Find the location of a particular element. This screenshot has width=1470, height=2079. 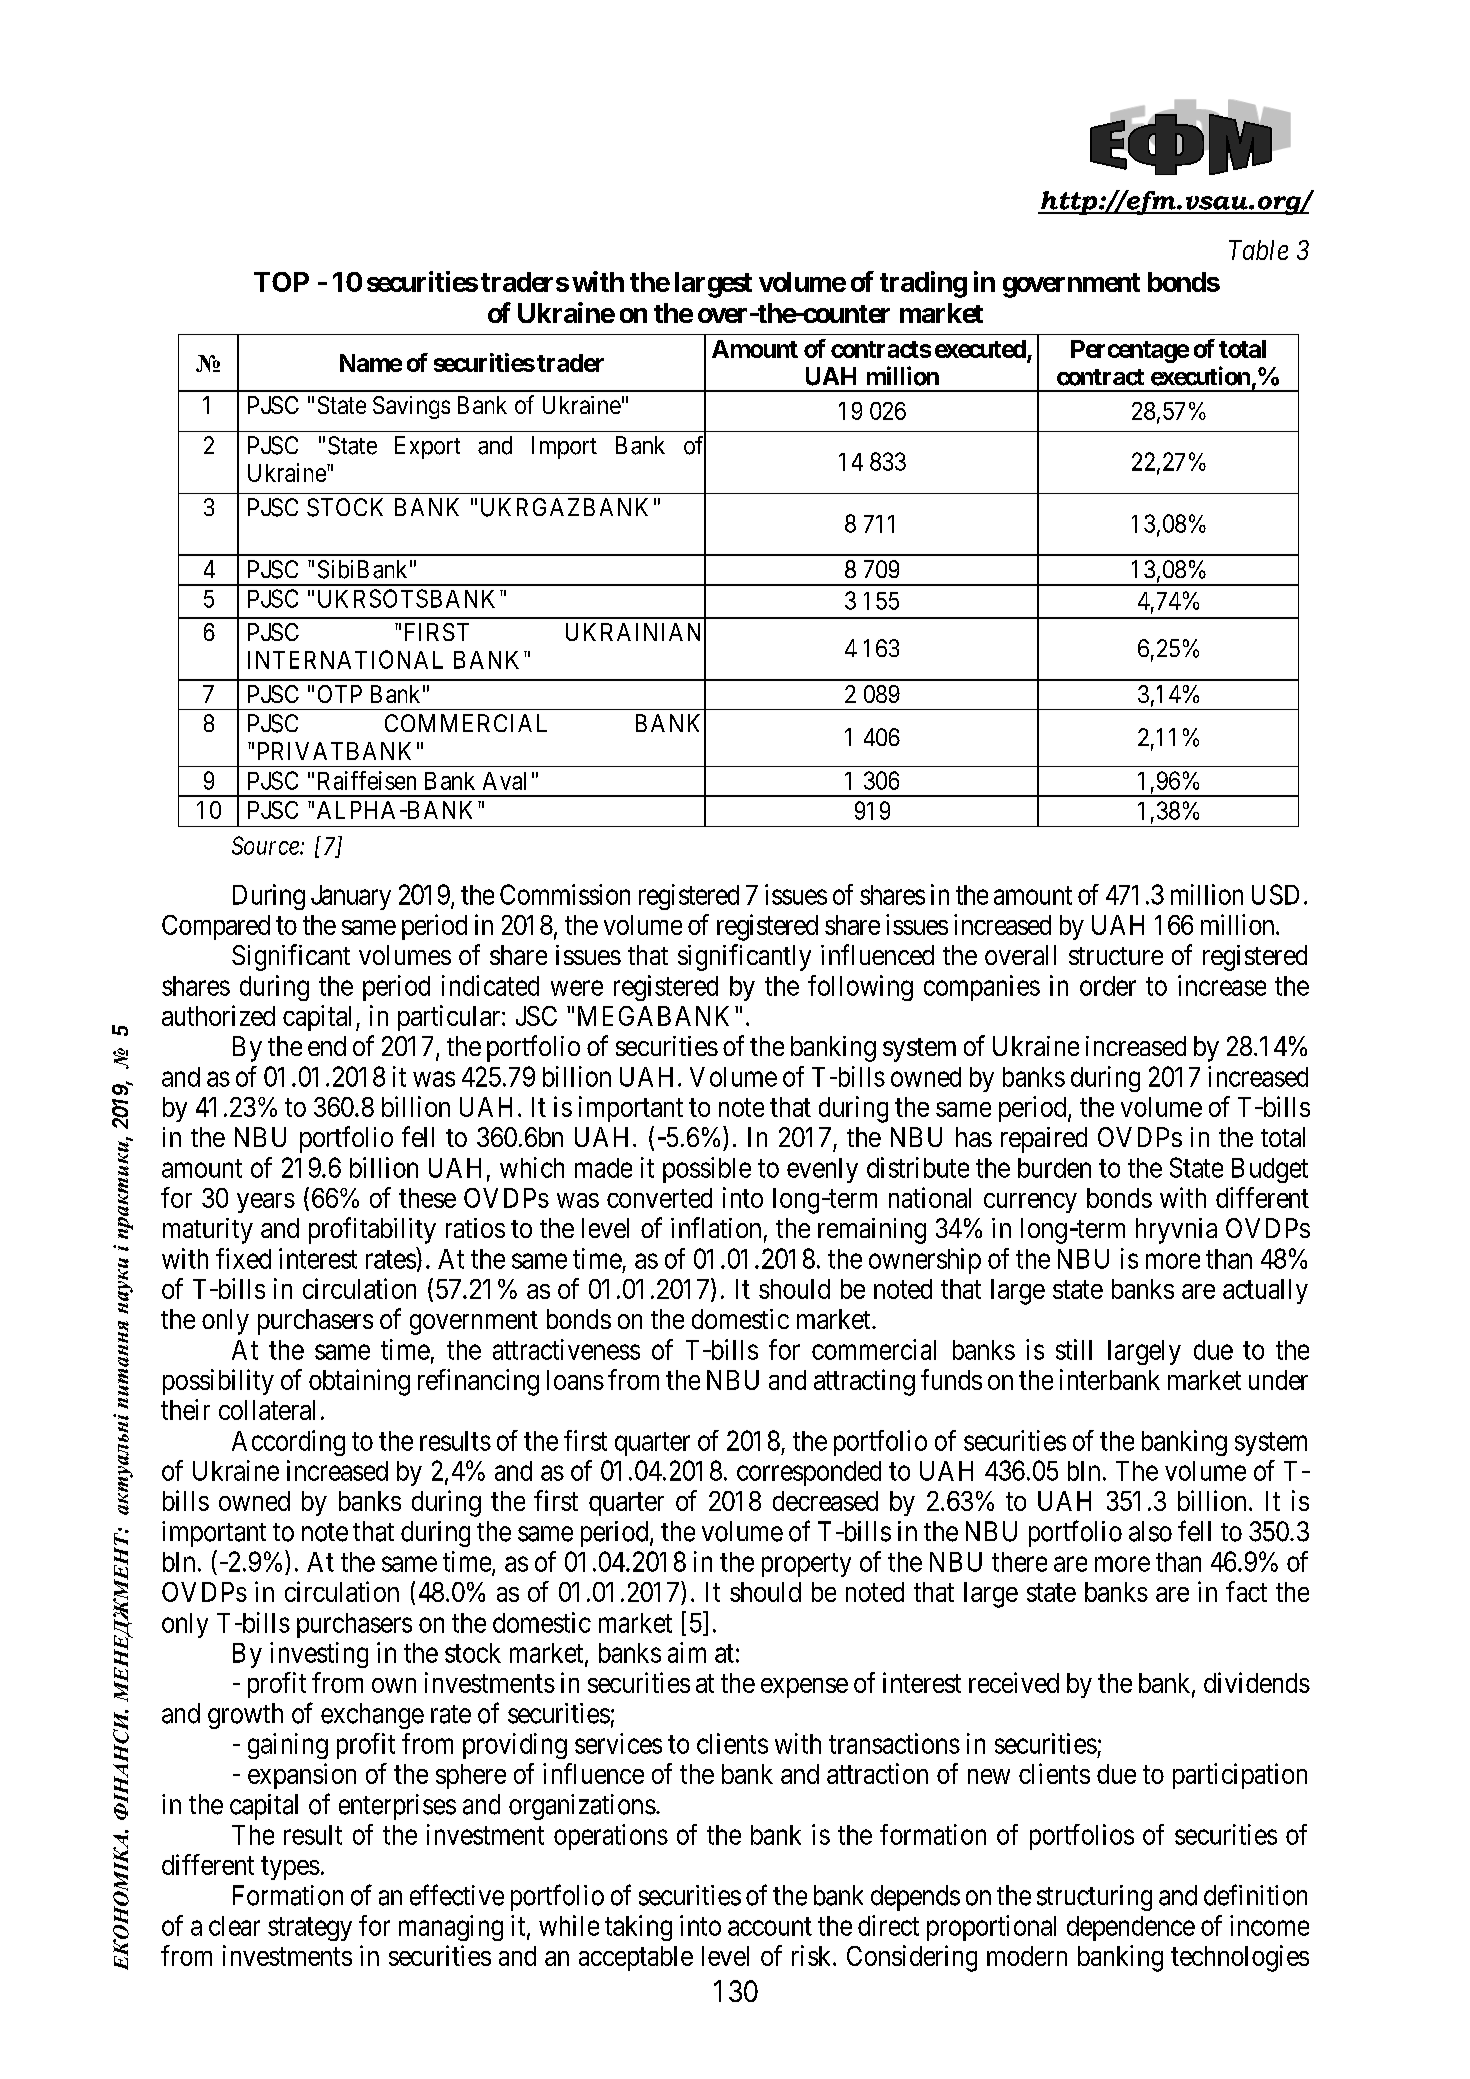

possible is located at coordinates (707, 1170).
